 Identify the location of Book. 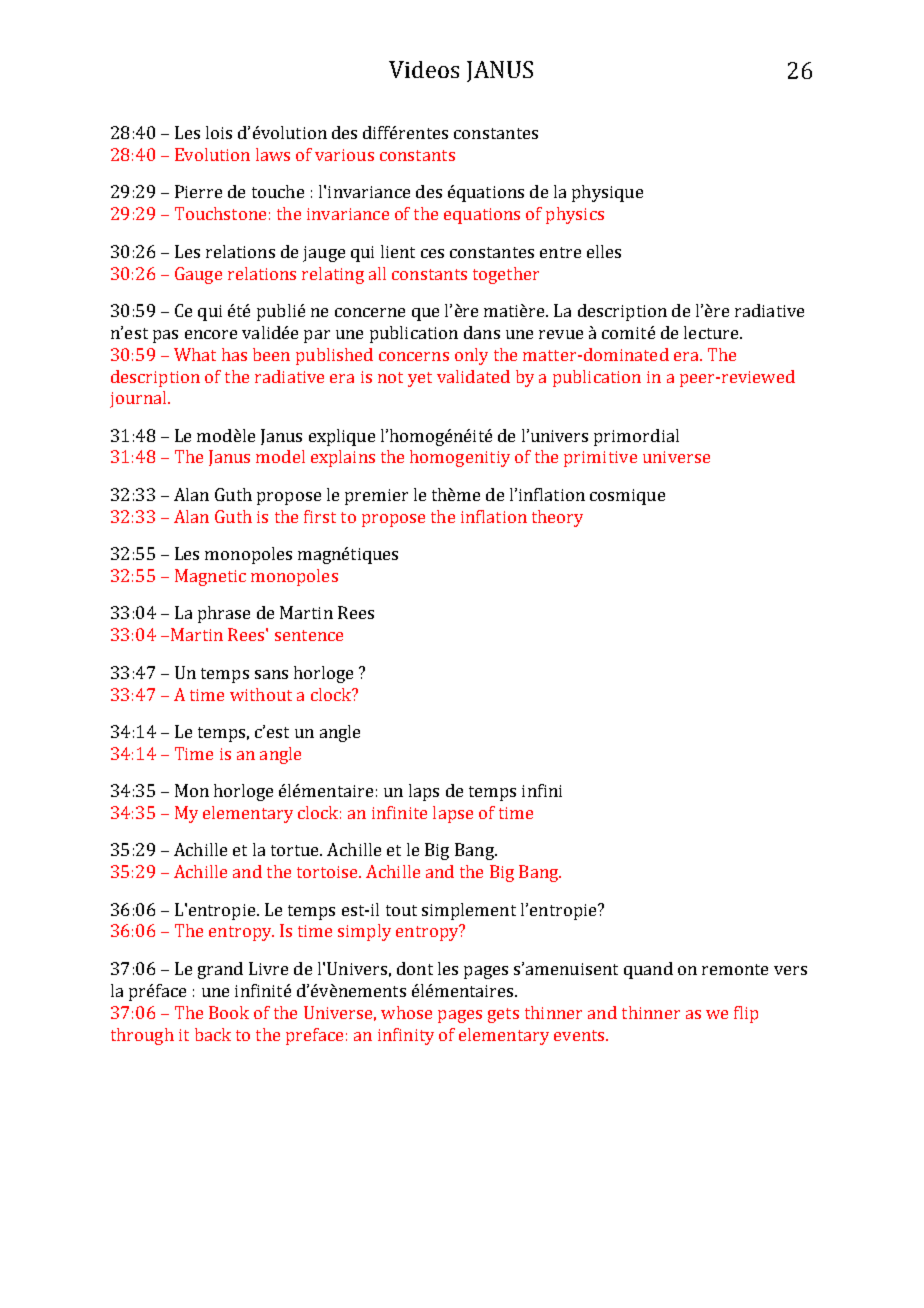
(229, 1012).
